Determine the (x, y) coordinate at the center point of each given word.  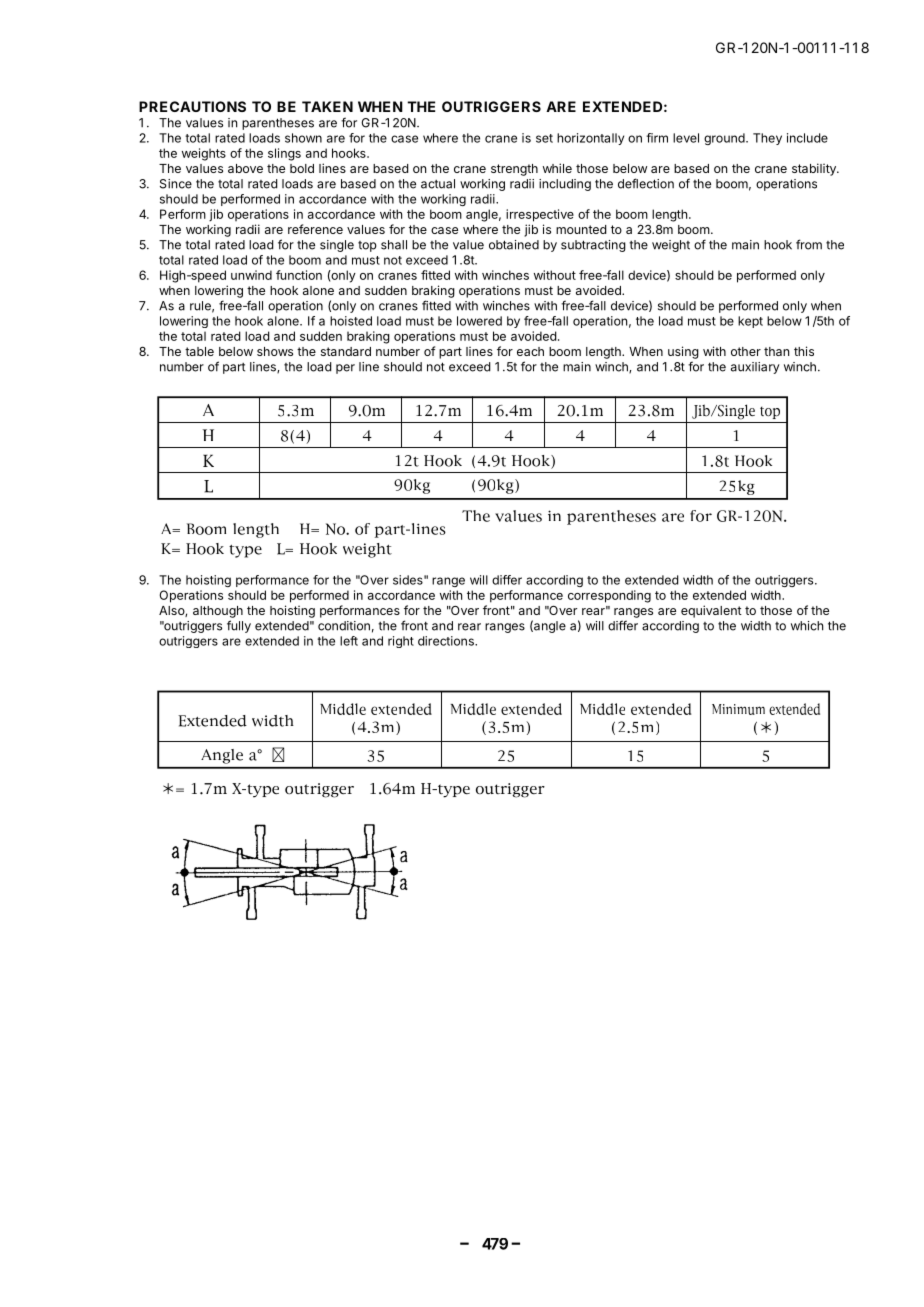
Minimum (738, 709)
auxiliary (755, 368)
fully (239, 626)
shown (303, 138)
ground (725, 139)
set (544, 138)
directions (447, 641)
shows (275, 351)
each (530, 351)
